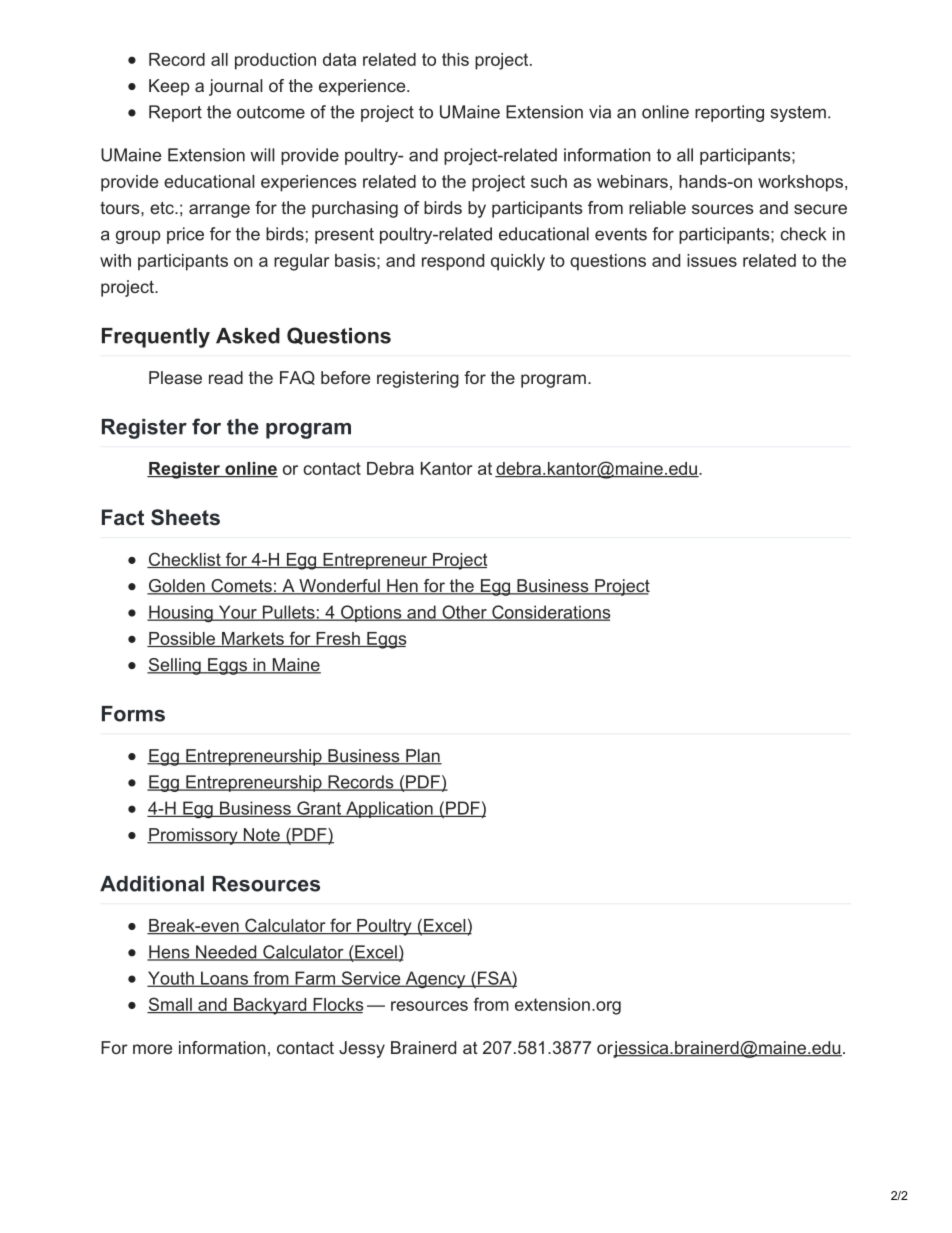 Image resolution: width=952 pixels, height=1233 pixels. Describe the element at coordinates (550, 613) in the document. I see `Considerations` at that location.
